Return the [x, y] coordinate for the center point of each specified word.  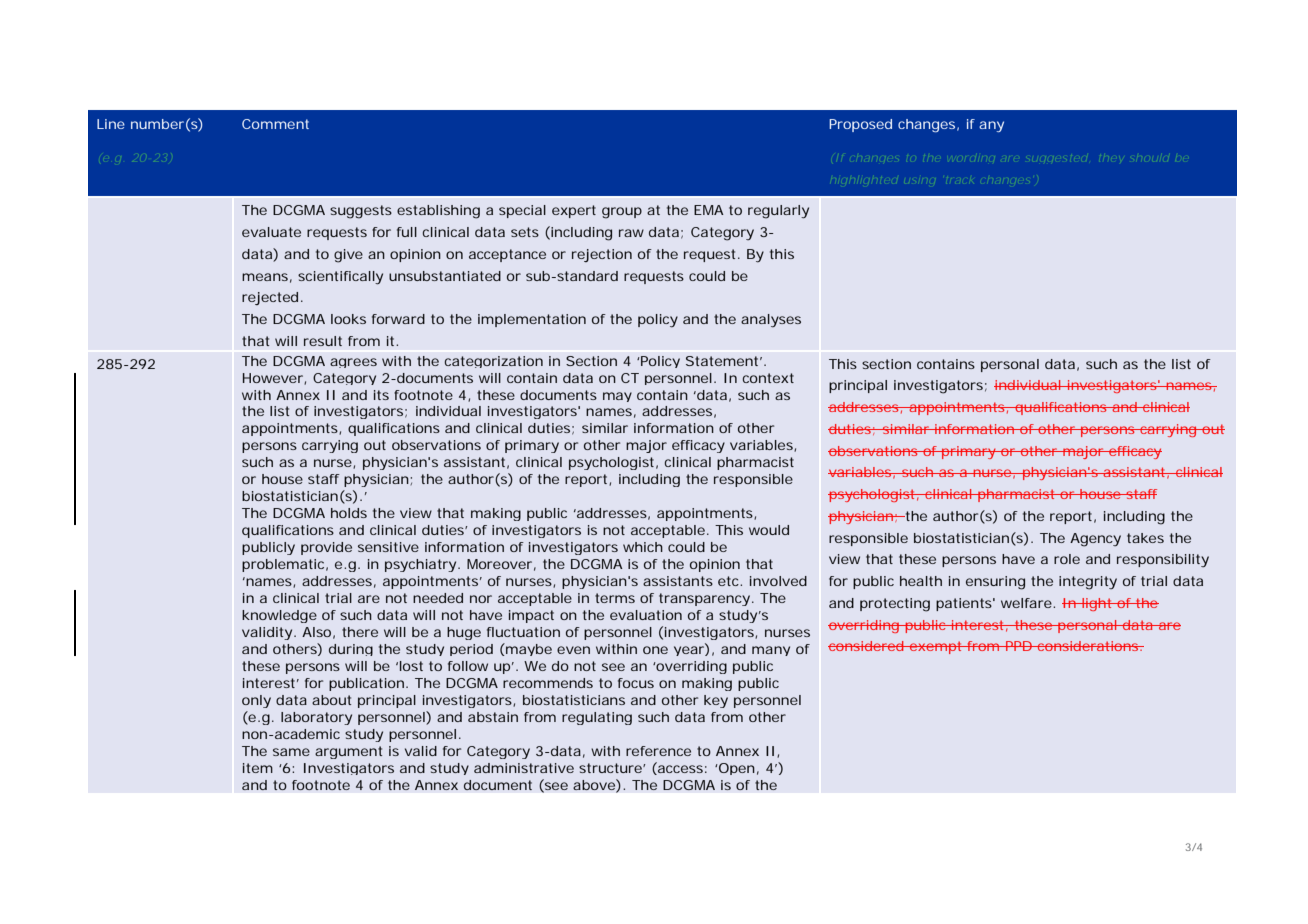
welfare [1026, 603]
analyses [771, 321]
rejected [270, 298]
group [622, 213]
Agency [1095, 540]
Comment [275, 124]
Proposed [860, 125]
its [381, 395]
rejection [602, 255]
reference [658, 751]
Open [736, 769]
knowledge [279, 616]
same [291, 752]
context [768, 378]
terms [615, 598]
